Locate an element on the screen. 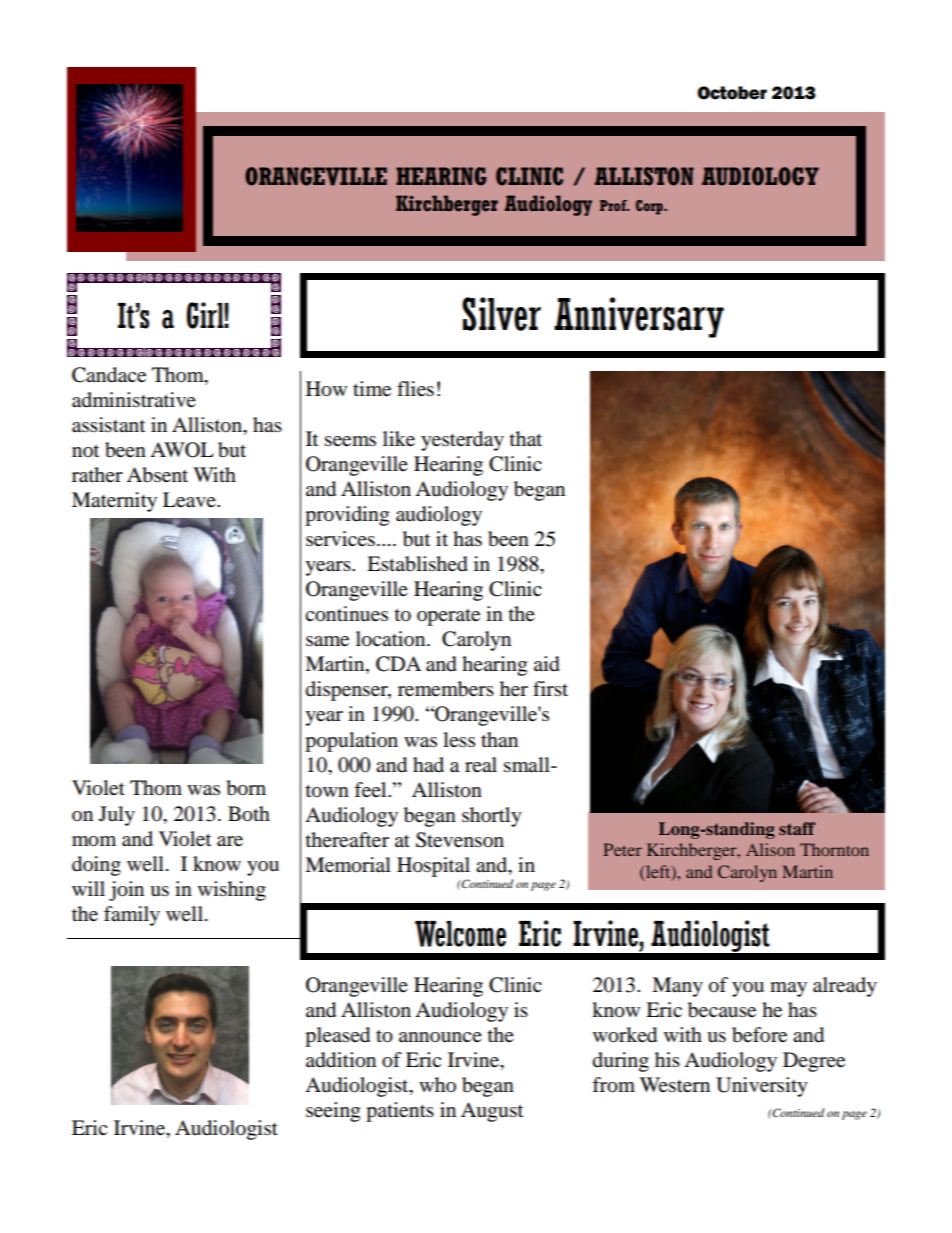 Image resolution: width=952 pixels, height=1233 pixels. operate is located at coordinates (448, 617).
